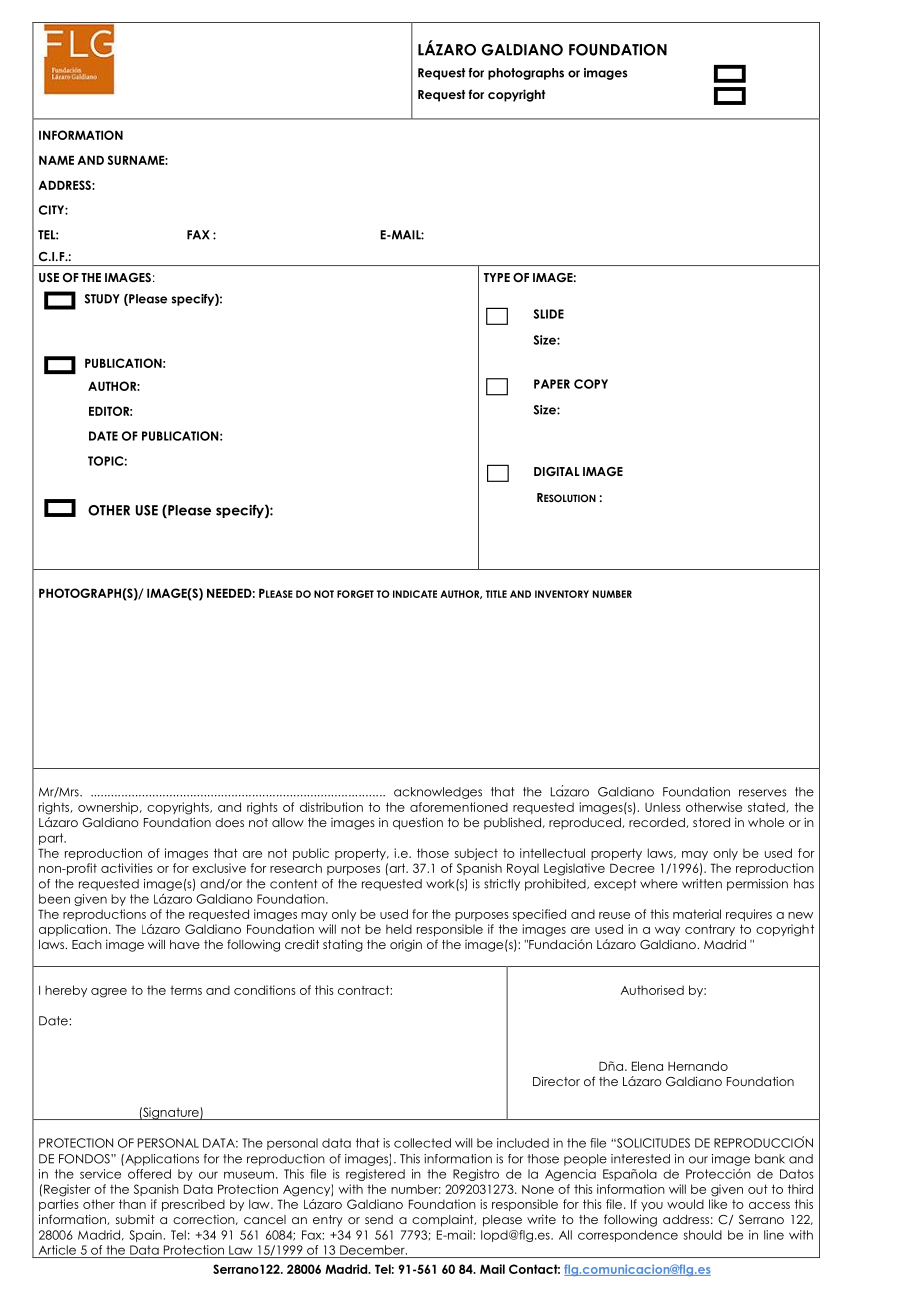 Image resolution: width=924 pixels, height=1308 pixels. Describe the element at coordinates (406, 945) in the screenshot. I see `origin` at that location.
